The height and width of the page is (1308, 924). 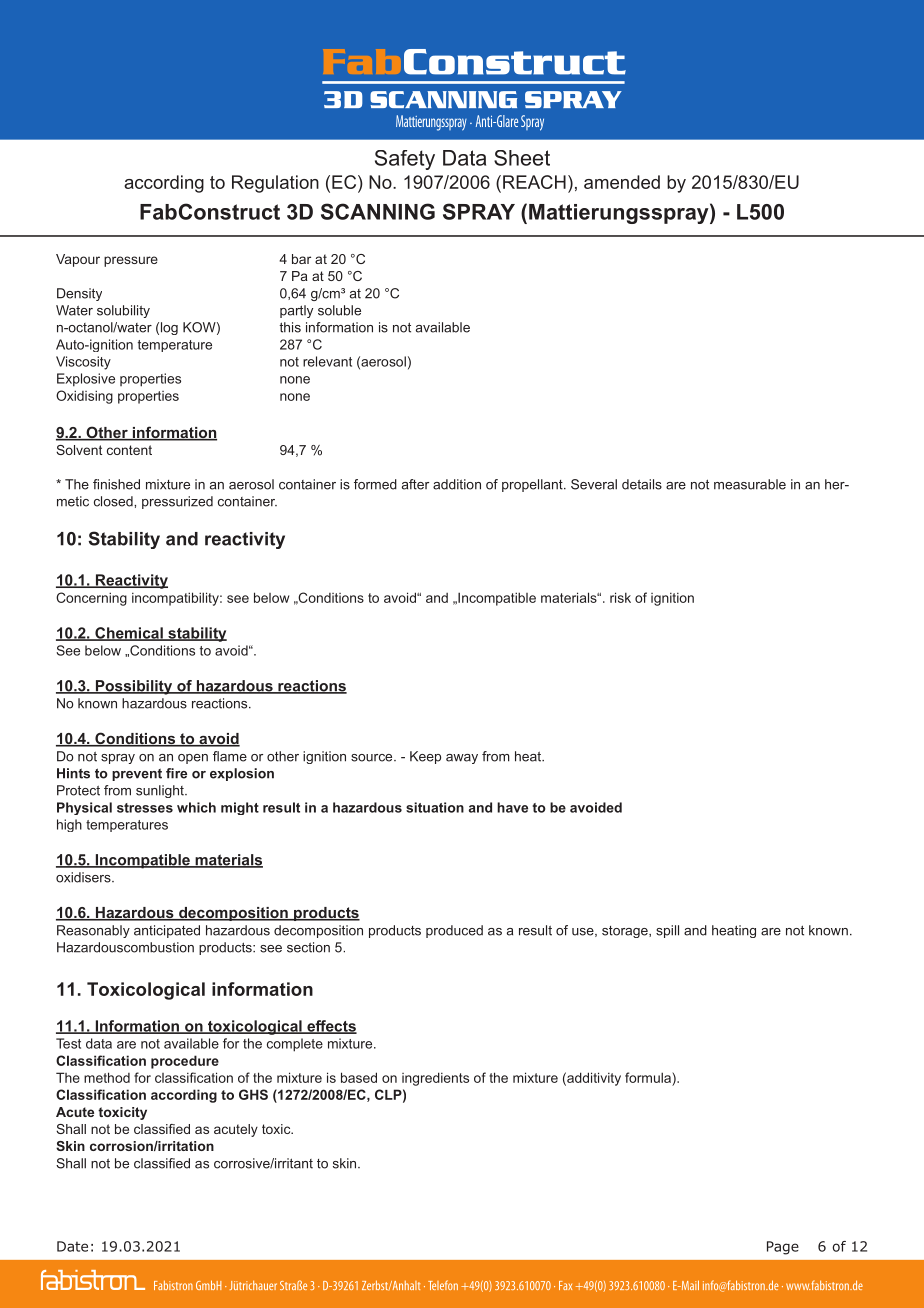 What do you see at coordinates (129, 450) in the page?
I see `content` at bounding box center [129, 450].
